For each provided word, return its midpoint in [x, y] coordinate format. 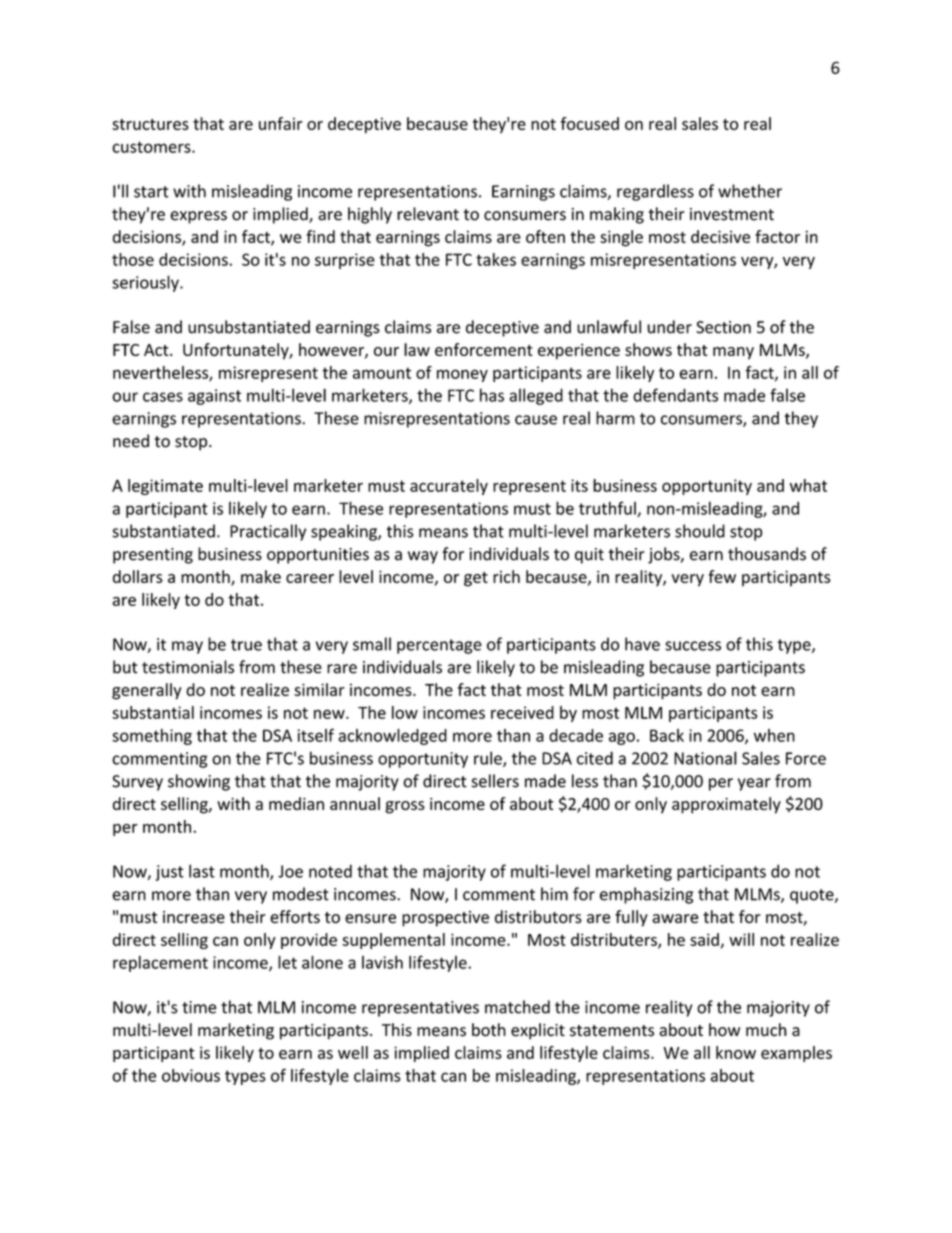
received [522, 712]
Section [723, 327]
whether [750, 191]
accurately [449, 487]
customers [152, 147]
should [700, 531]
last [202, 871]
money [462, 375]
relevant [428, 214]
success [693, 646]
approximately [726, 805]
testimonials [188, 667]
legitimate [165, 487]
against [214, 397]
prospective [445, 919]
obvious [191, 1075]
